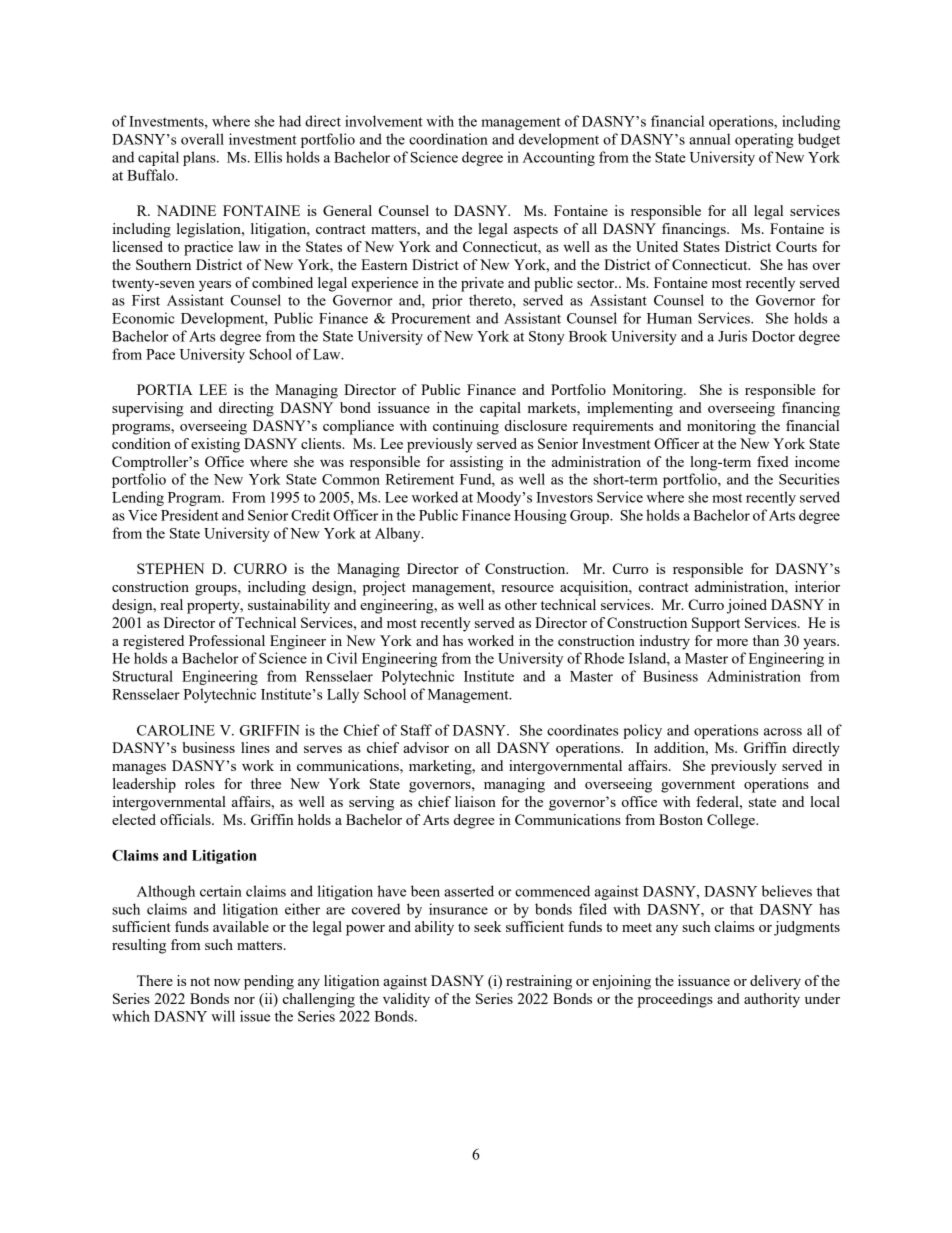 The width and height of the screenshot is (952, 1233). Describe the element at coordinates (764, 140) in the screenshot. I see `operating` at that location.
